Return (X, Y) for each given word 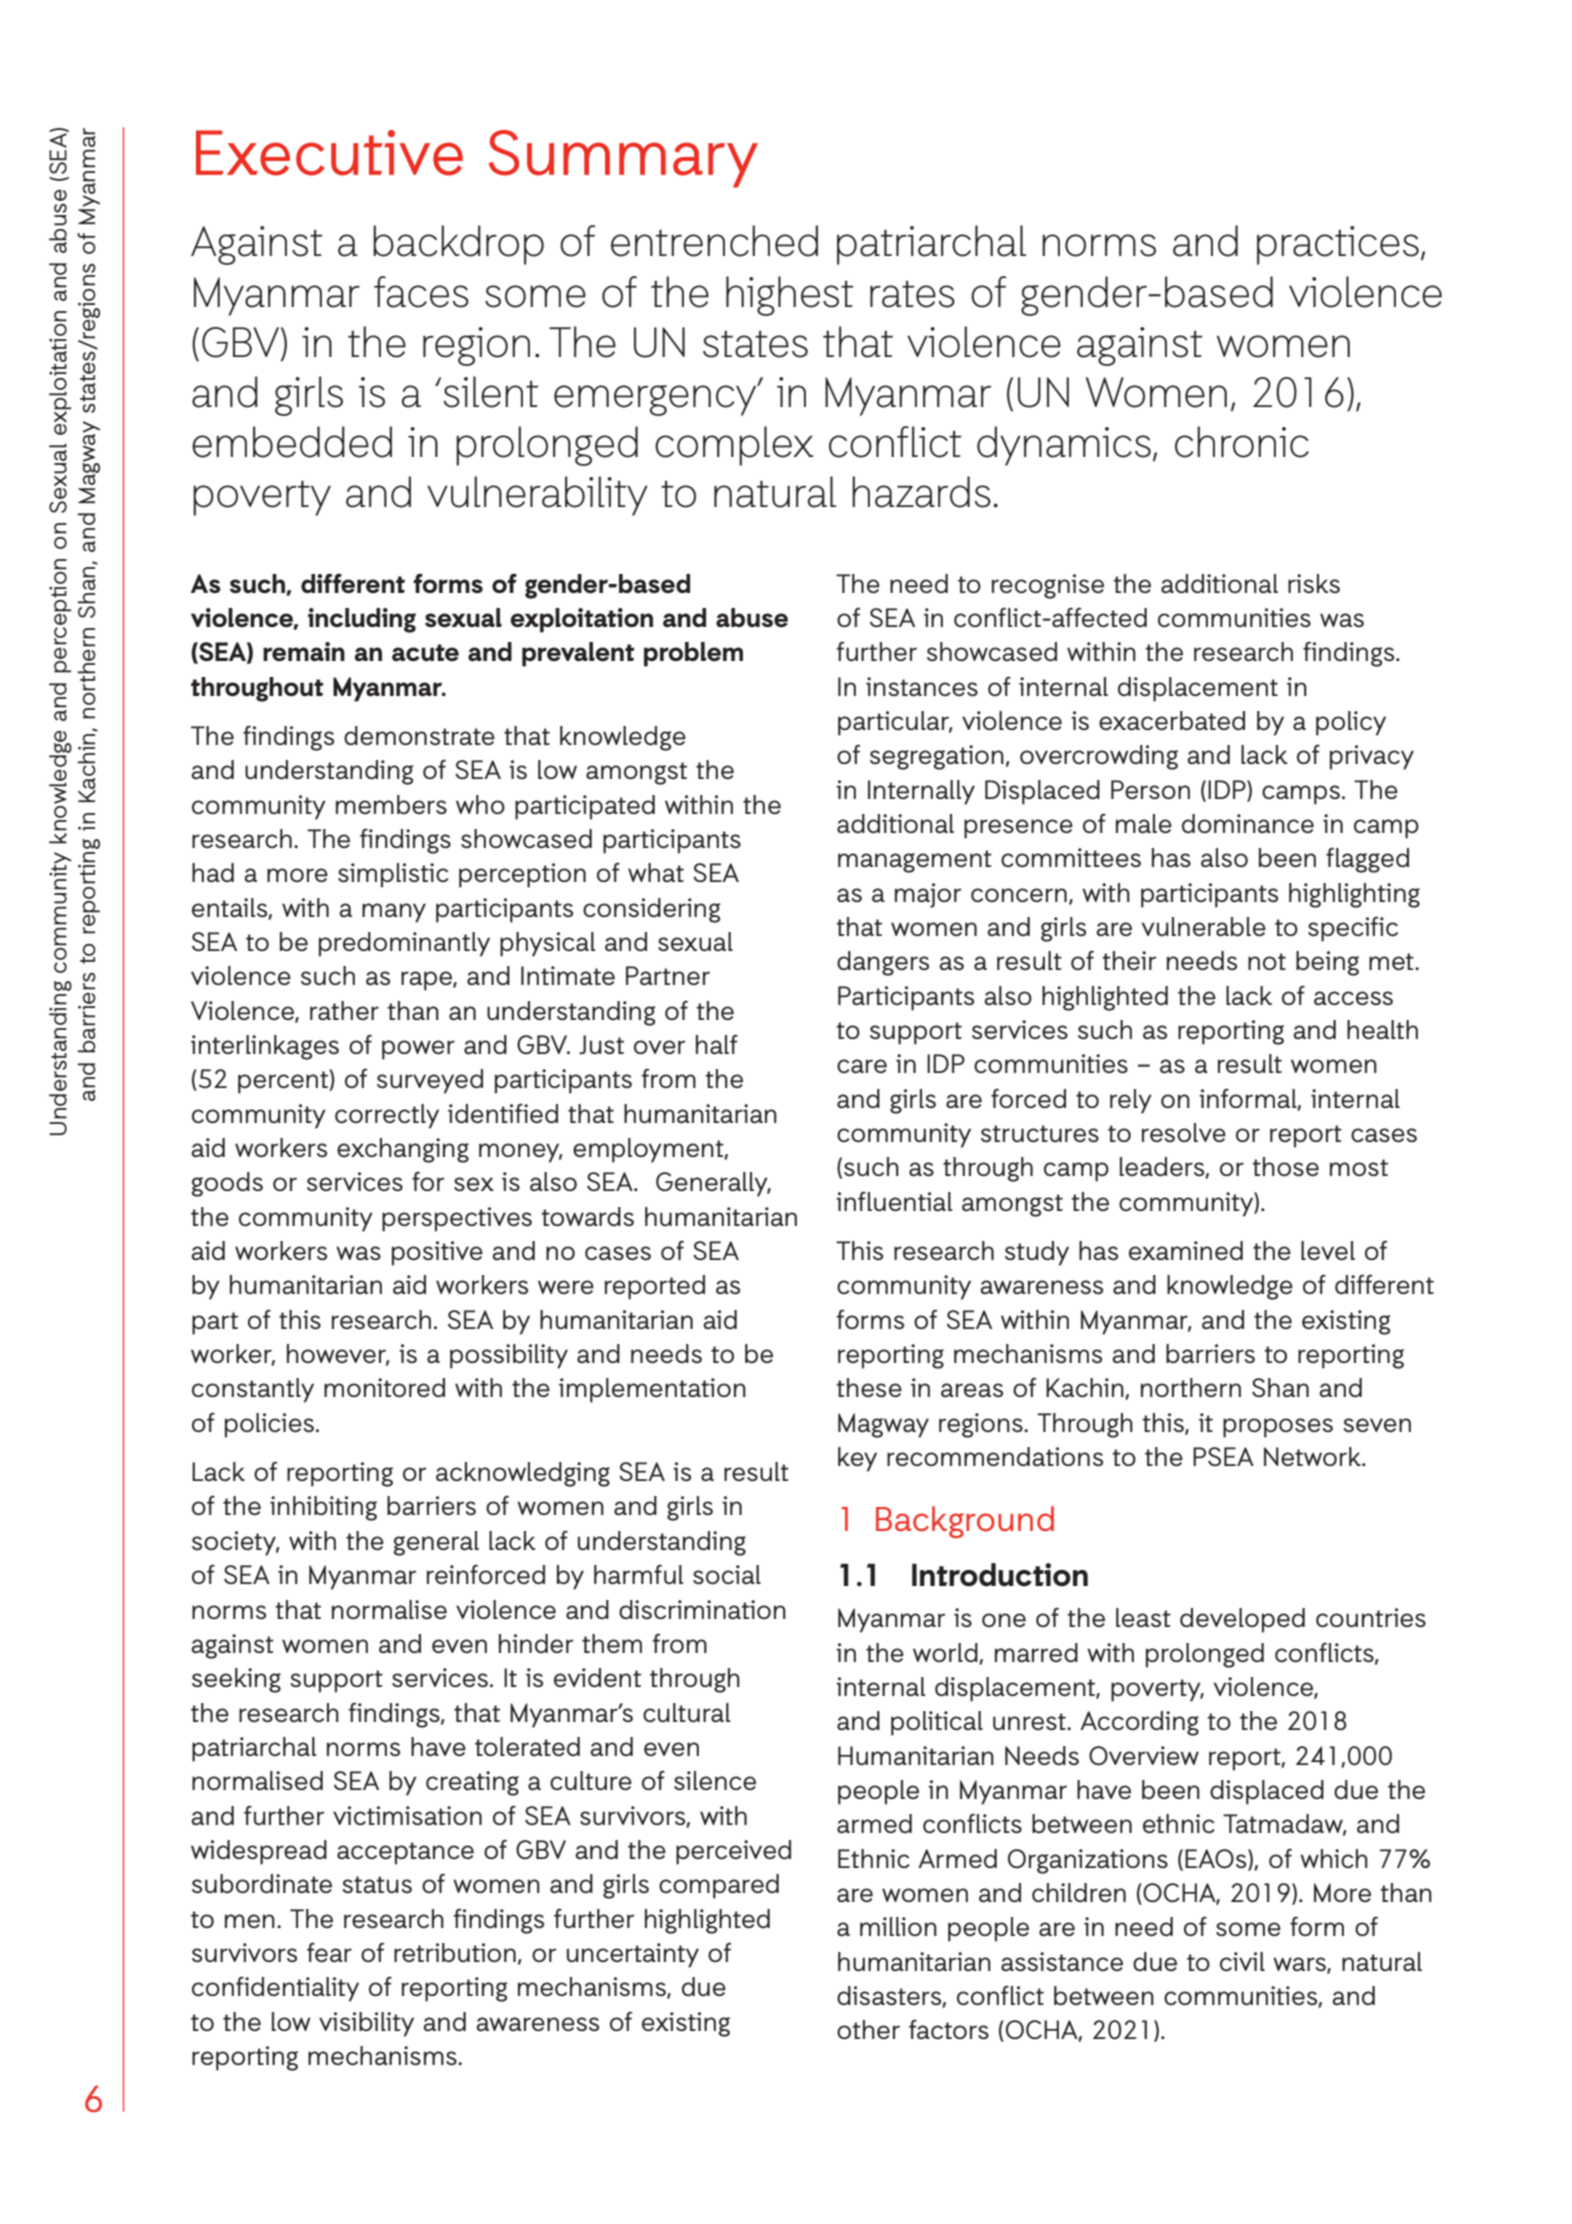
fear (329, 1952)
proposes (1278, 1428)
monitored (384, 1387)
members (391, 805)
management (915, 861)
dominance (1248, 823)
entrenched (714, 241)
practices (1338, 245)
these (869, 1387)
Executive (329, 153)
